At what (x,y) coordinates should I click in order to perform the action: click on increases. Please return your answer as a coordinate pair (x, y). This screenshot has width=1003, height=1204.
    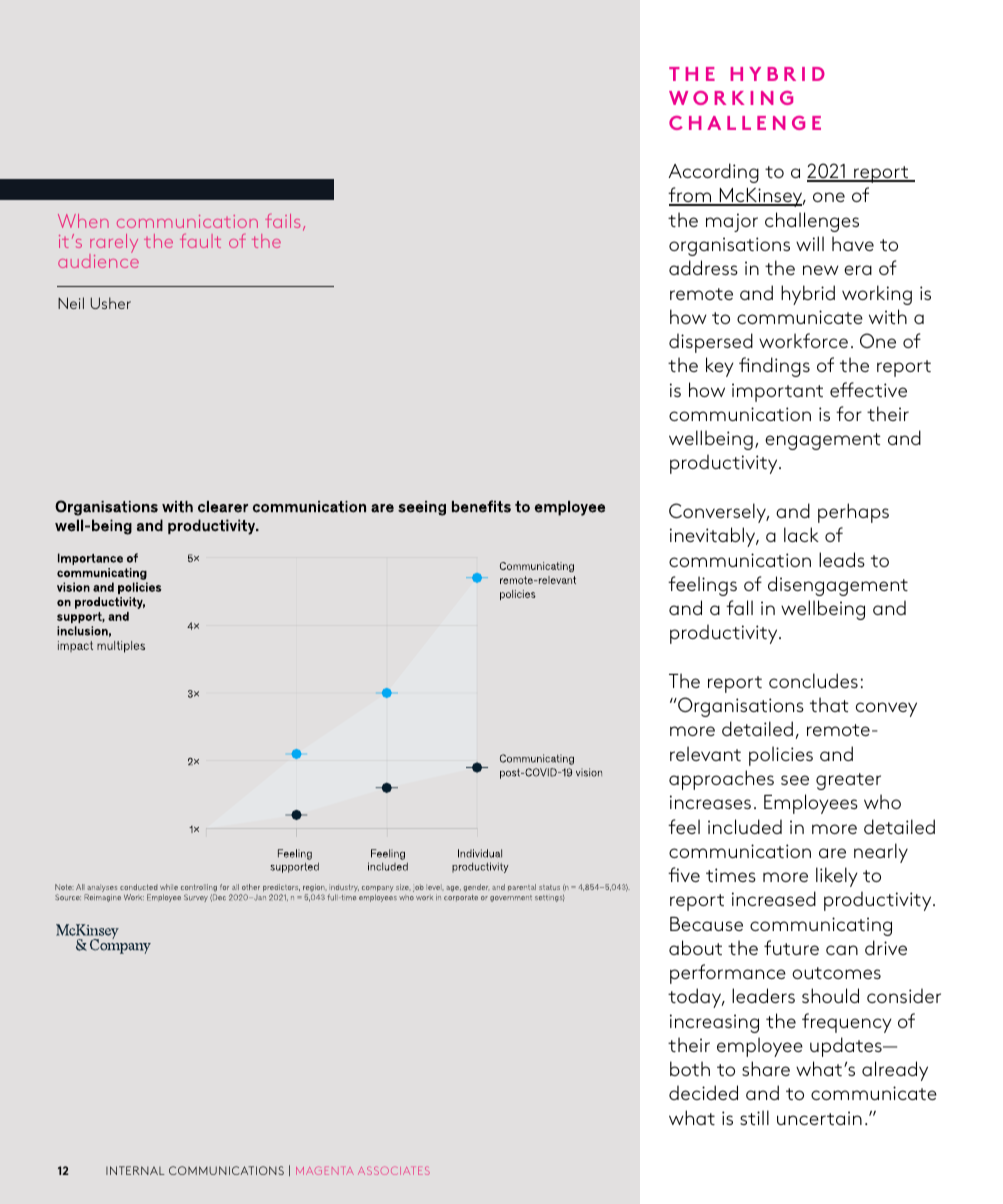
    Looking at the image, I should click on (710, 802).
